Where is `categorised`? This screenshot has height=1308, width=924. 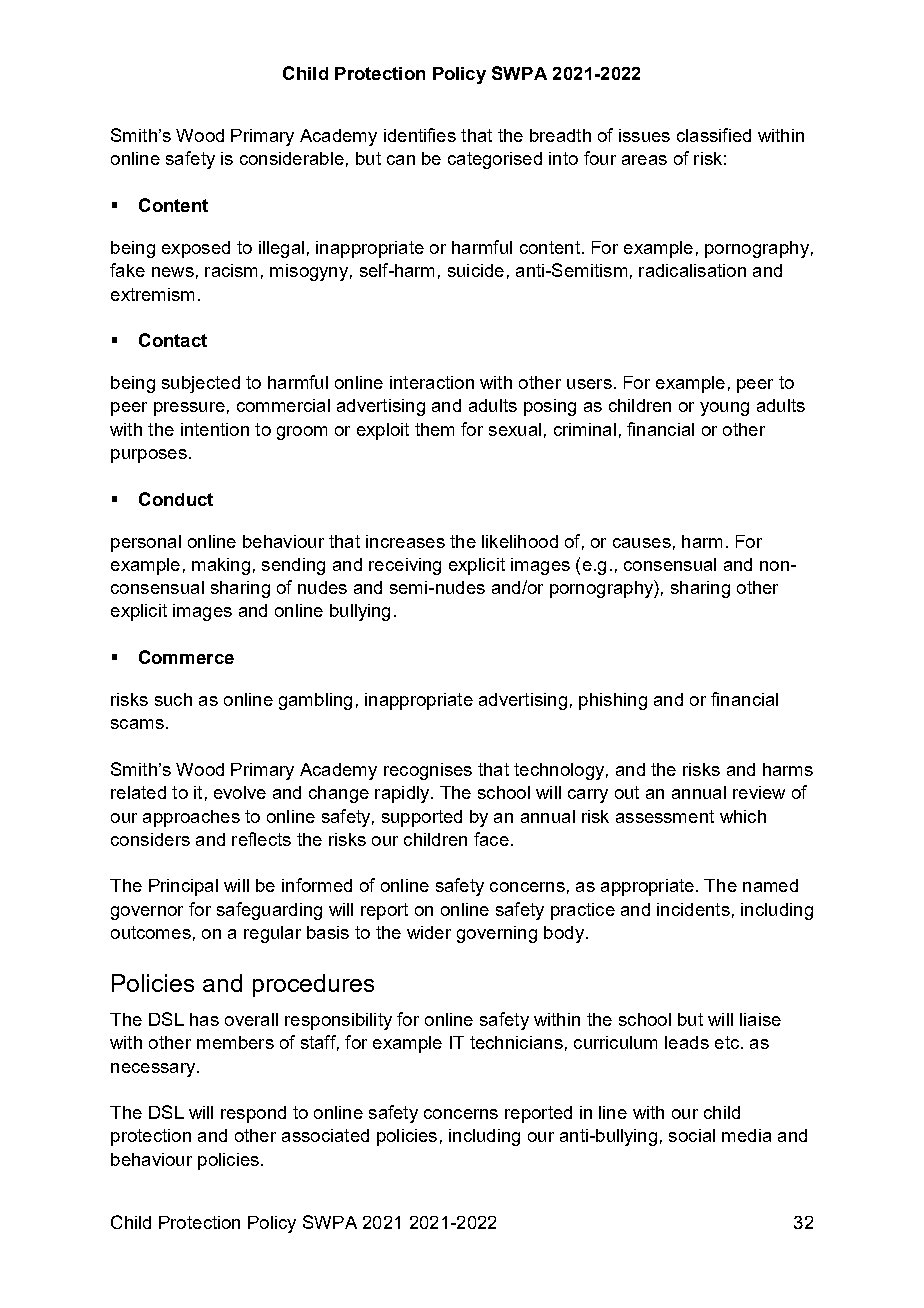 categorised is located at coordinates (495, 160).
